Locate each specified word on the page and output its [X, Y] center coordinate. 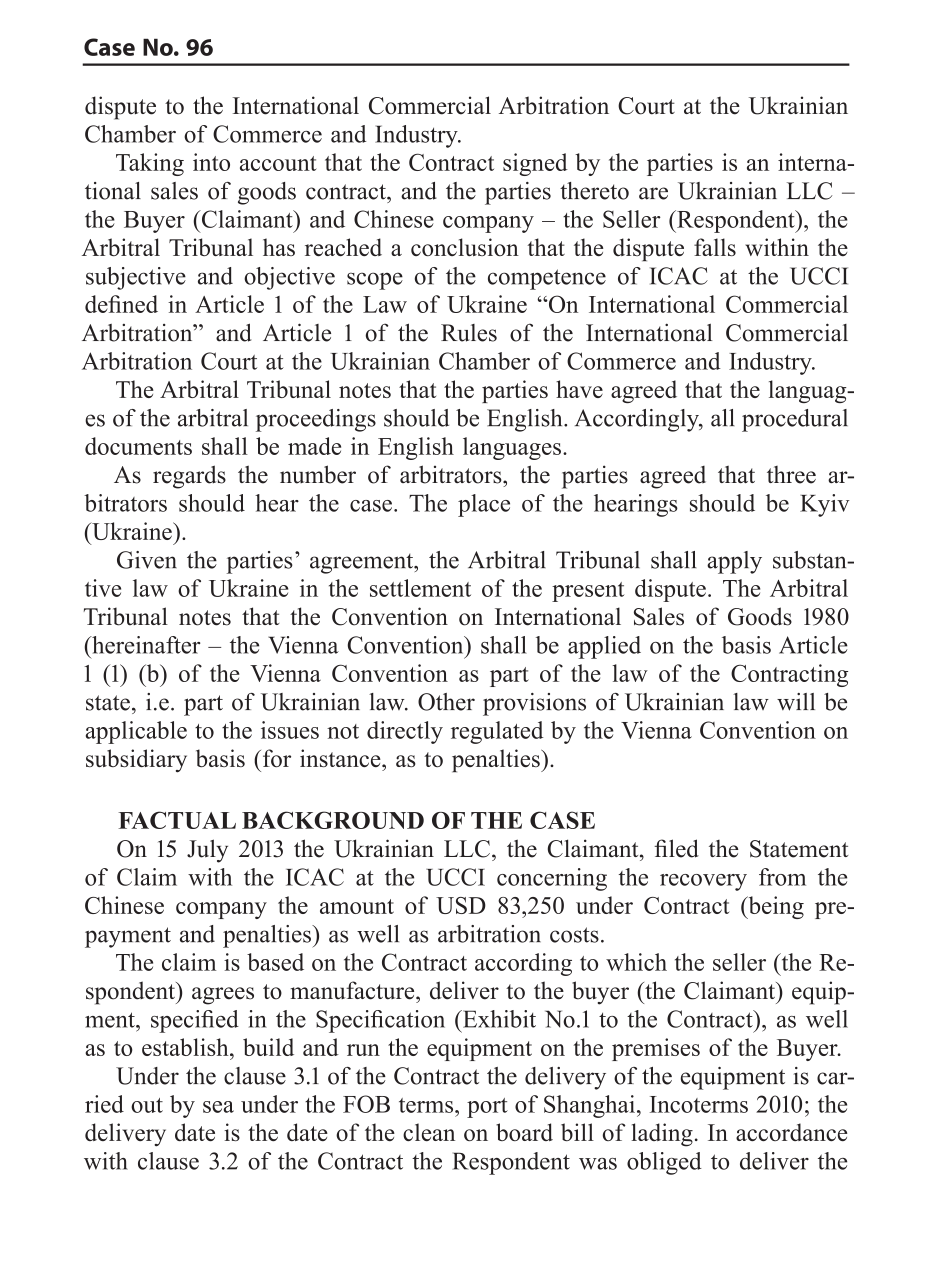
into [211, 162]
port [487, 1108]
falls [715, 247]
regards [189, 477]
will [796, 702]
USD [461, 905]
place [484, 505]
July [207, 851]
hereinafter [145, 645]
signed [535, 164]
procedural [795, 420]
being [775, 907]
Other [446, 702]
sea [218, 1107]
